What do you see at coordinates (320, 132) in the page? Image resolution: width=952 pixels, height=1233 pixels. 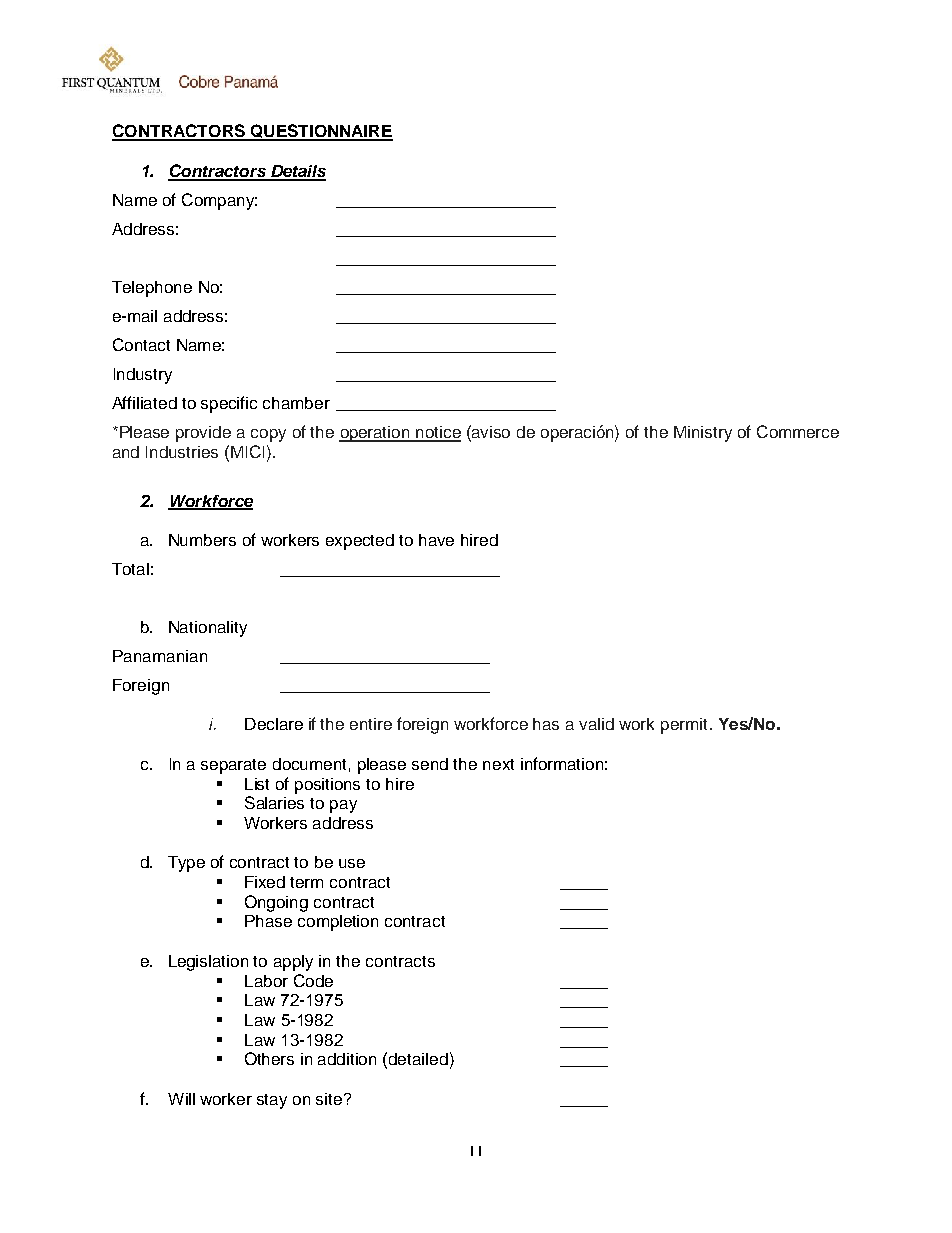 I see `QUESTIONNAIRE` at bounding box center [320, 132].
